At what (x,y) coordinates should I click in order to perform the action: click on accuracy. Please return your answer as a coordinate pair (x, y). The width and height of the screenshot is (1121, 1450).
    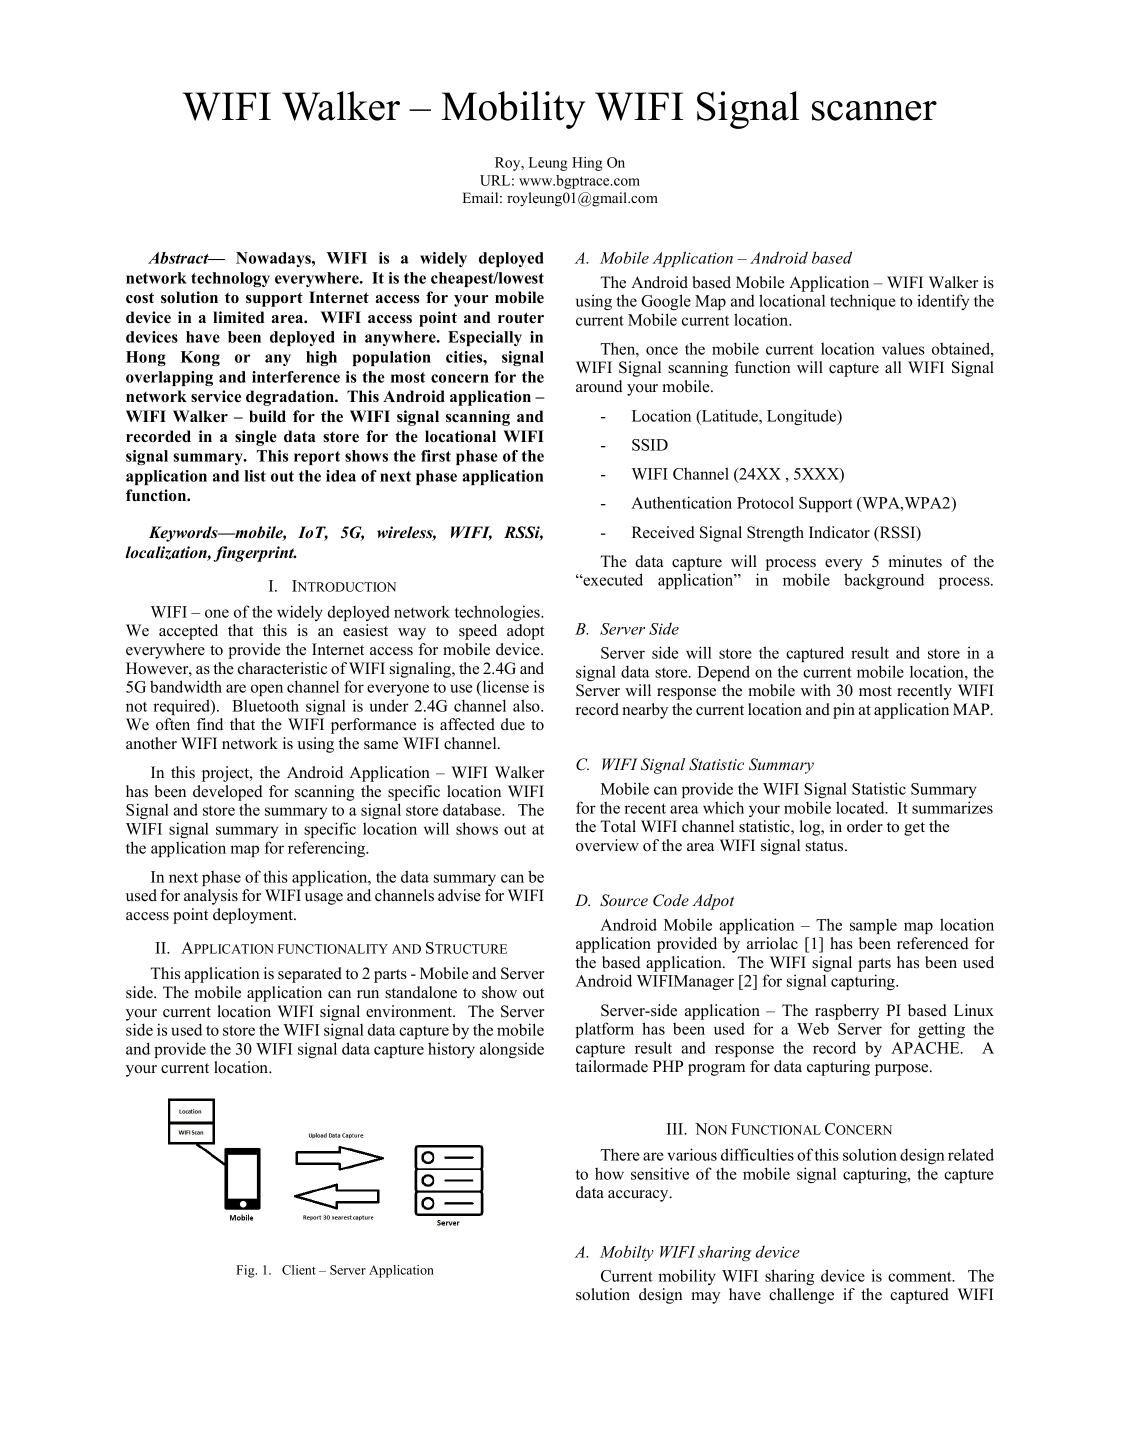
    Looking at the image, I should click on (639, 1196).
